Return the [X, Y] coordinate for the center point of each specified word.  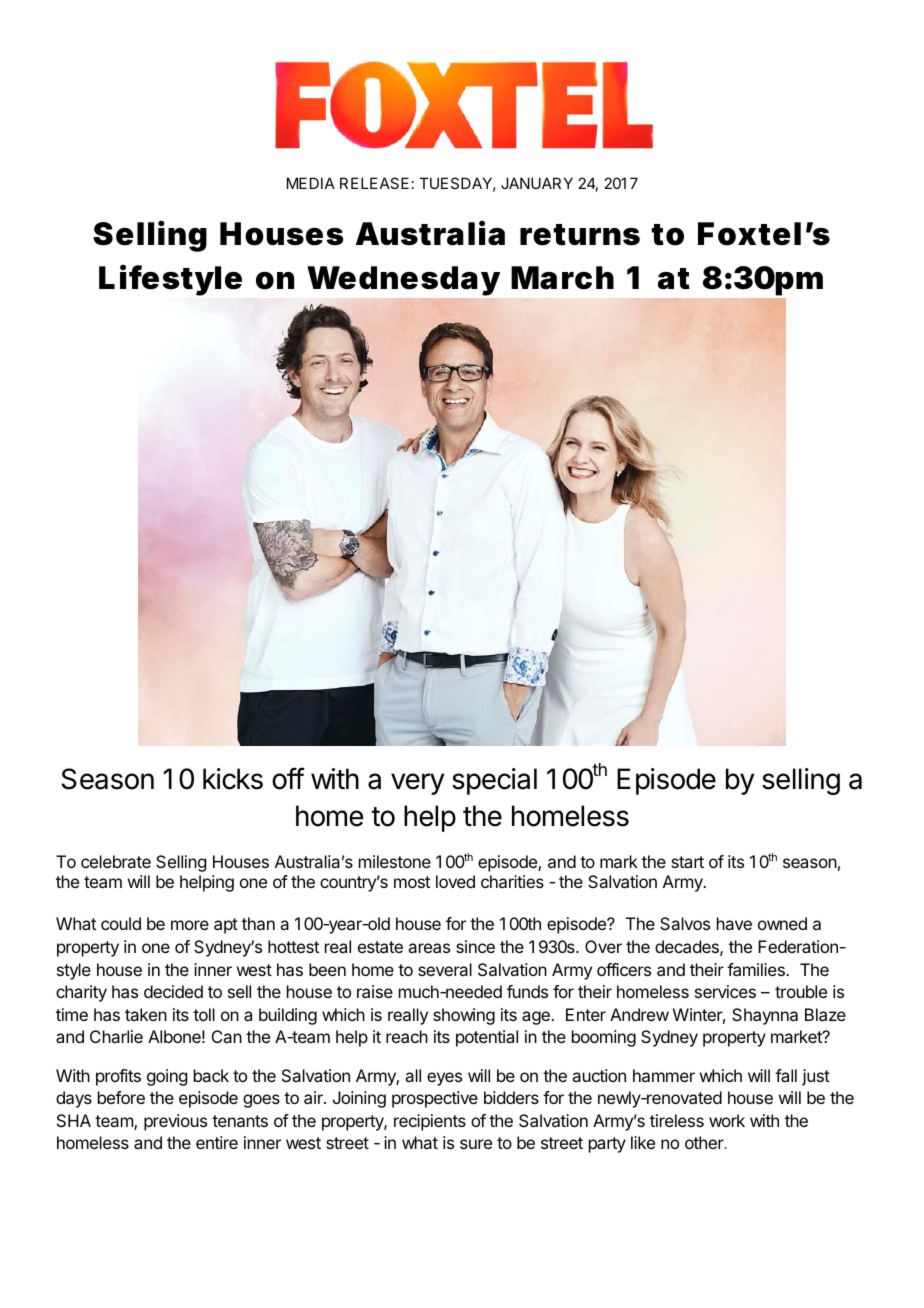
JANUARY [537, 183]
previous [175, 1122]
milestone [395, 861]
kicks [233, 779]
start [687, 862]
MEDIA [311, 183]
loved [455, 881]
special [494, 781]
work [727, 1120]
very [417, 784]
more [190, 925]
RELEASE [374, 183]
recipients [430, 1122]
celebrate [116, 861]
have [734, 923]
